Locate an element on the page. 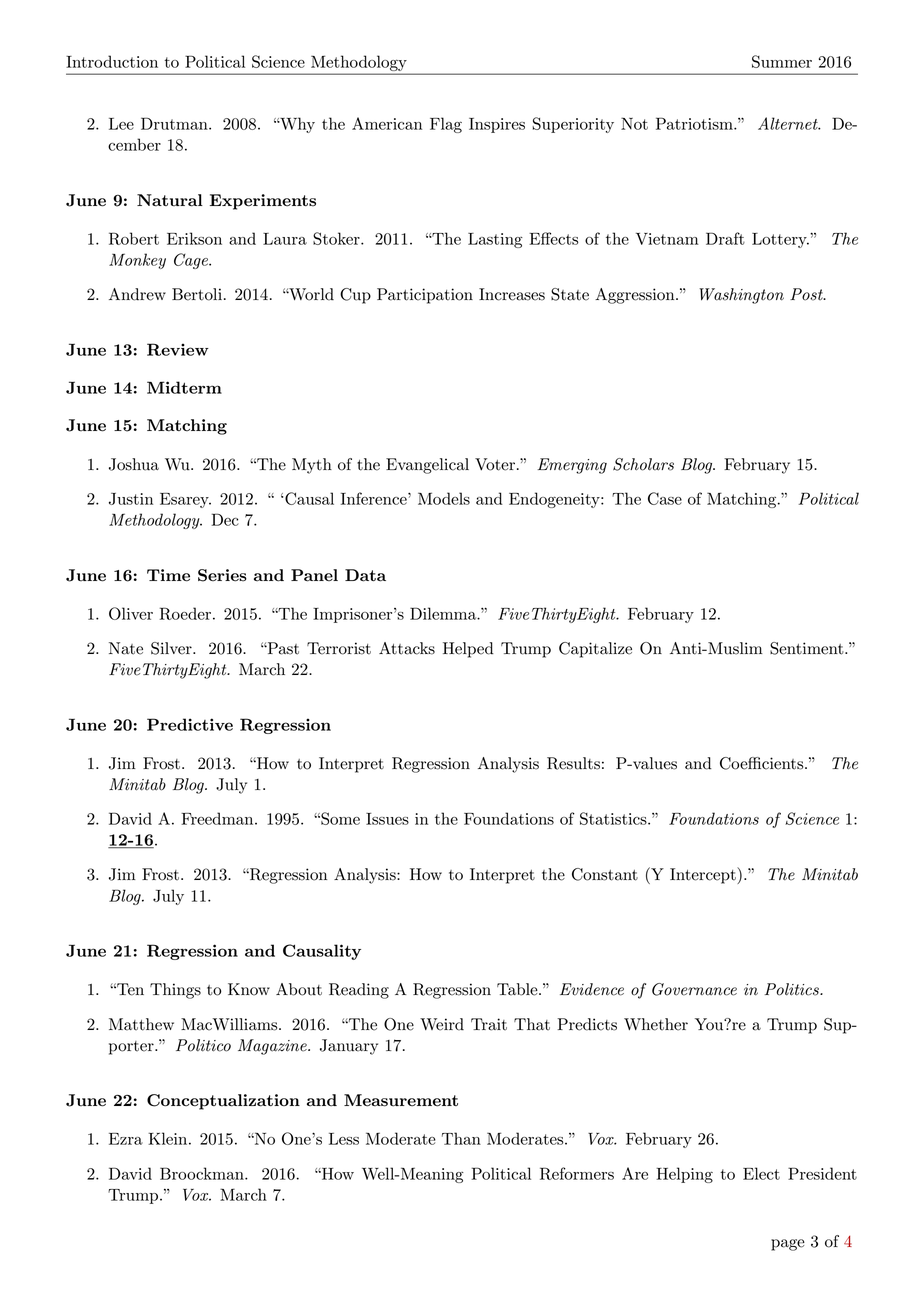  Ezra is located at coordinates (126, 1139).
